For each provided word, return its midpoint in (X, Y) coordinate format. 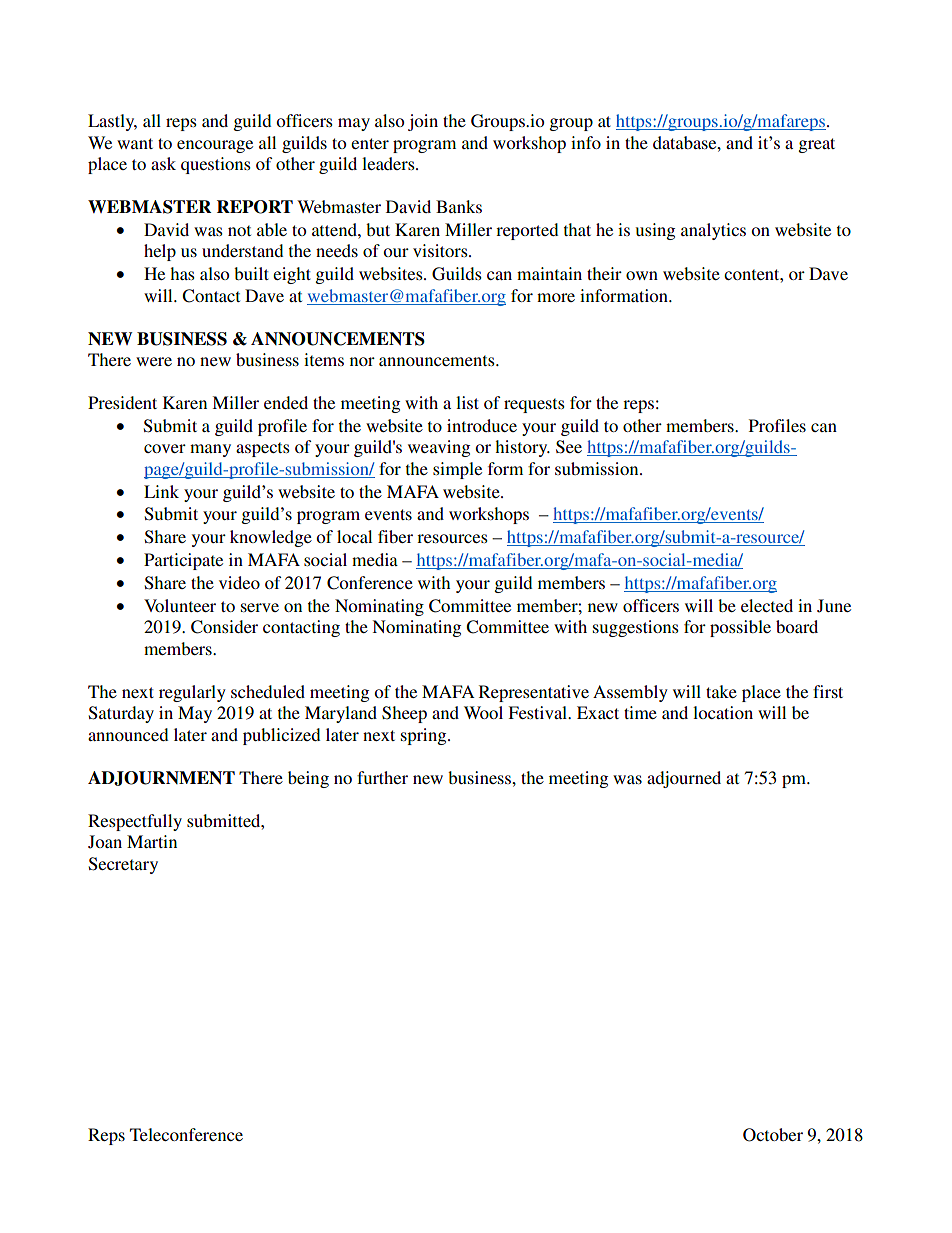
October (773, 1135)
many (210, 450)
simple (457, 470)
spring (425, 736)
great (816, 145)
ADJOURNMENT (161, 778)
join (423, 122)
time (640, 712)
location (723, 712)
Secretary (123, 865)
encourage (215, 146)
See (569, 447)
